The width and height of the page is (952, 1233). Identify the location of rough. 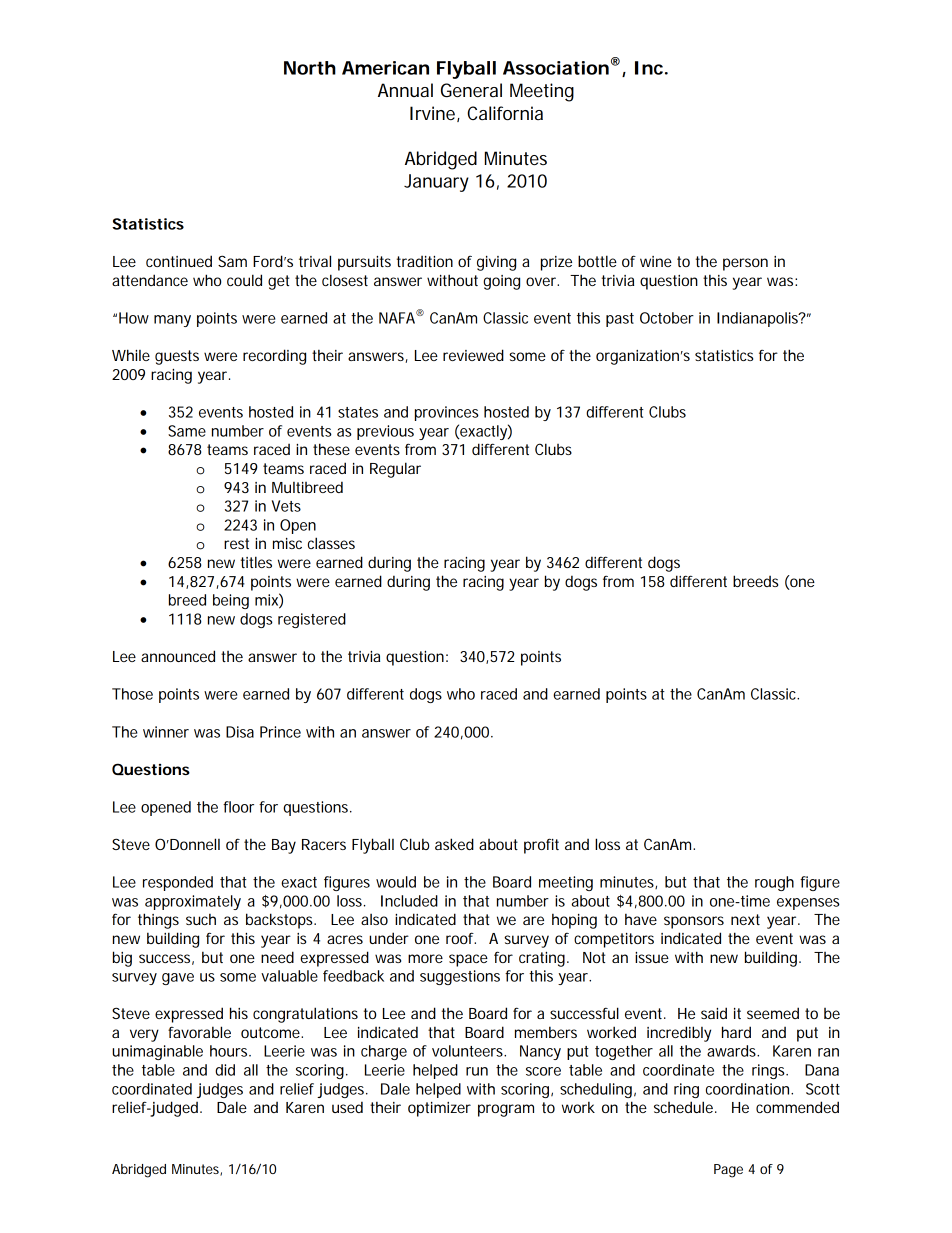
(774, 883).
